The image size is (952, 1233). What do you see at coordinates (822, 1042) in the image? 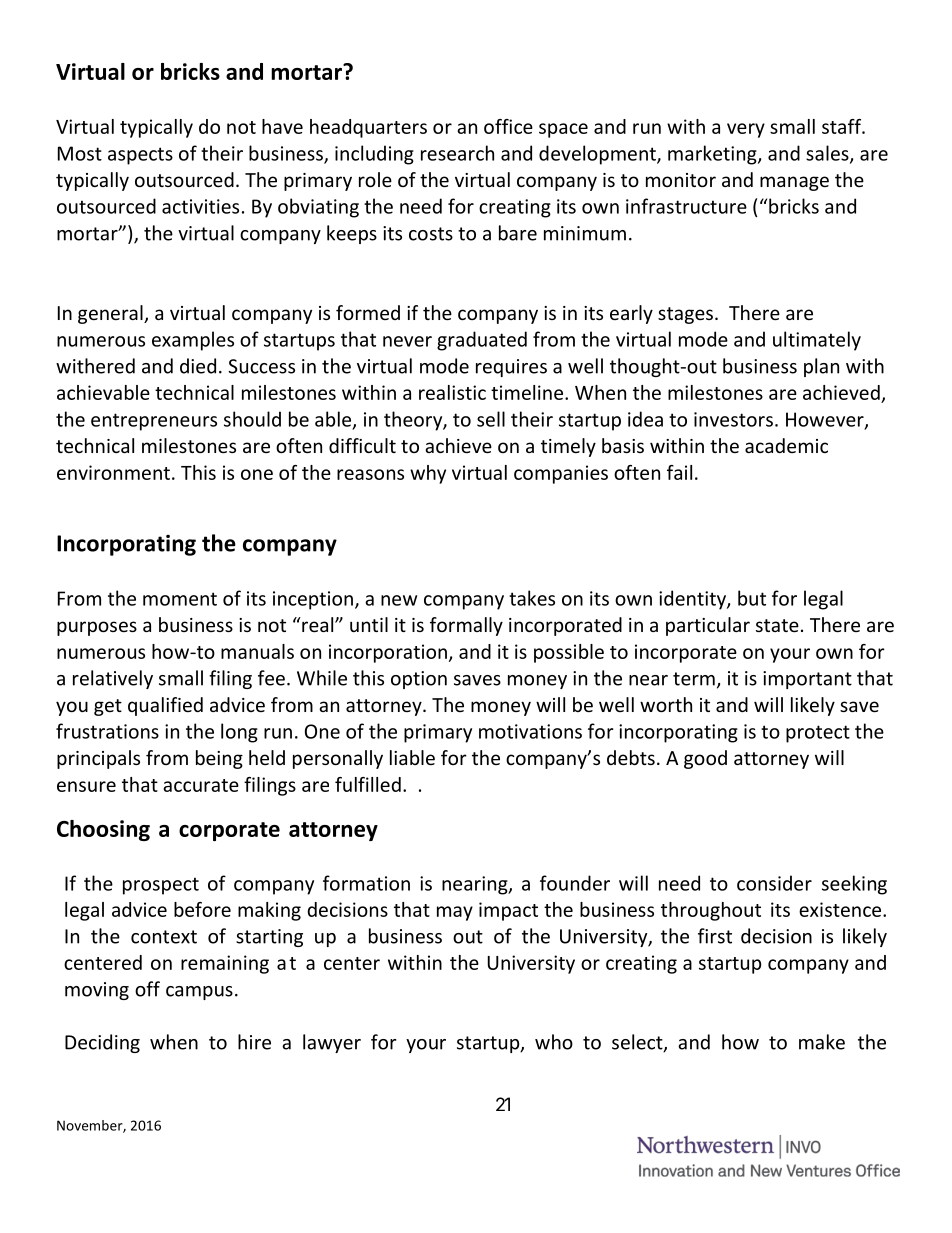
I see `make` at bounding box center [822, 1042].
